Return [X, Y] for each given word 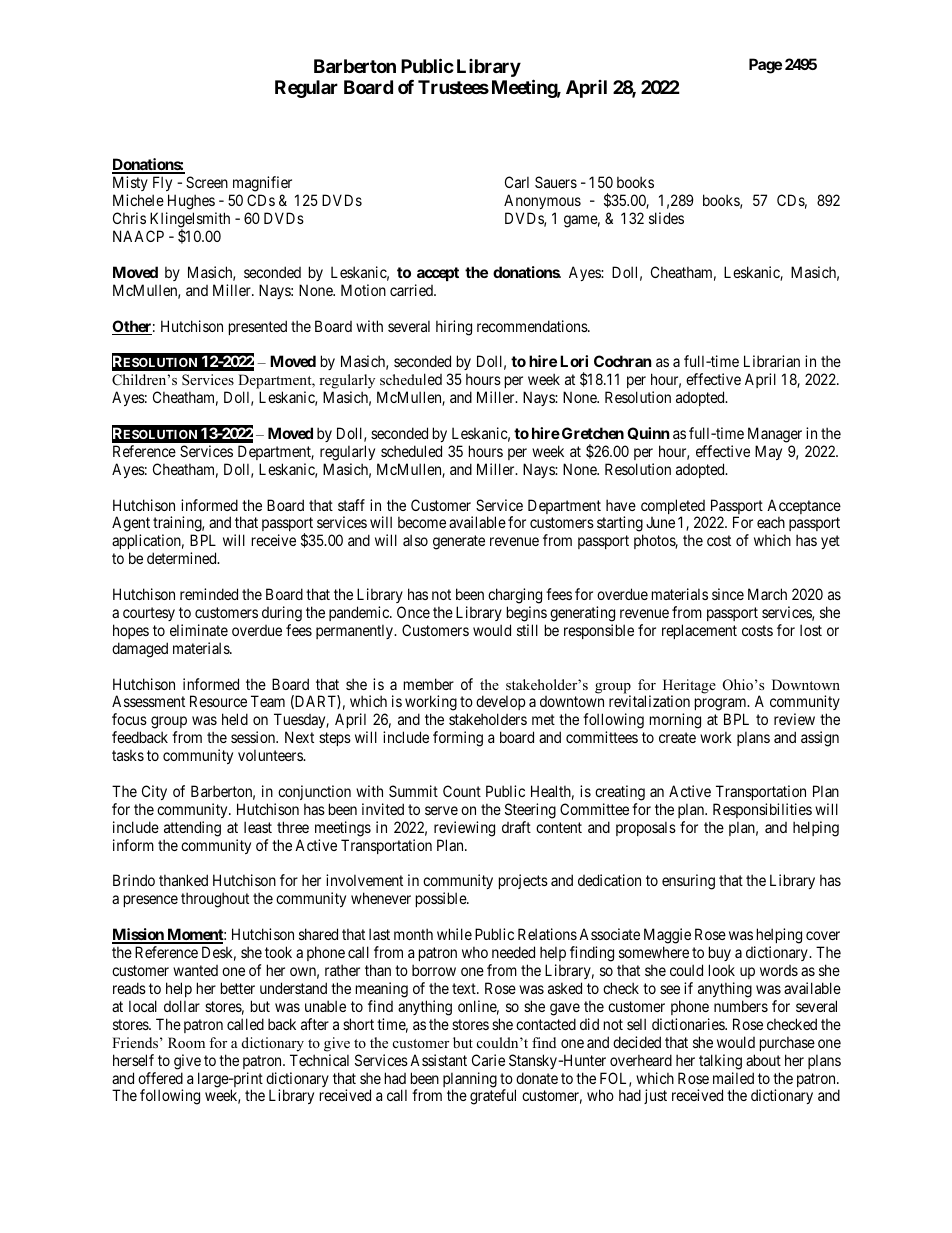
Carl [517, 182]
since [728, 594]
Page [765, 66]
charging [515, 596]
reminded [209, 594]
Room [186, 1042]
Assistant [438, 1060]
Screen [207, 182]
